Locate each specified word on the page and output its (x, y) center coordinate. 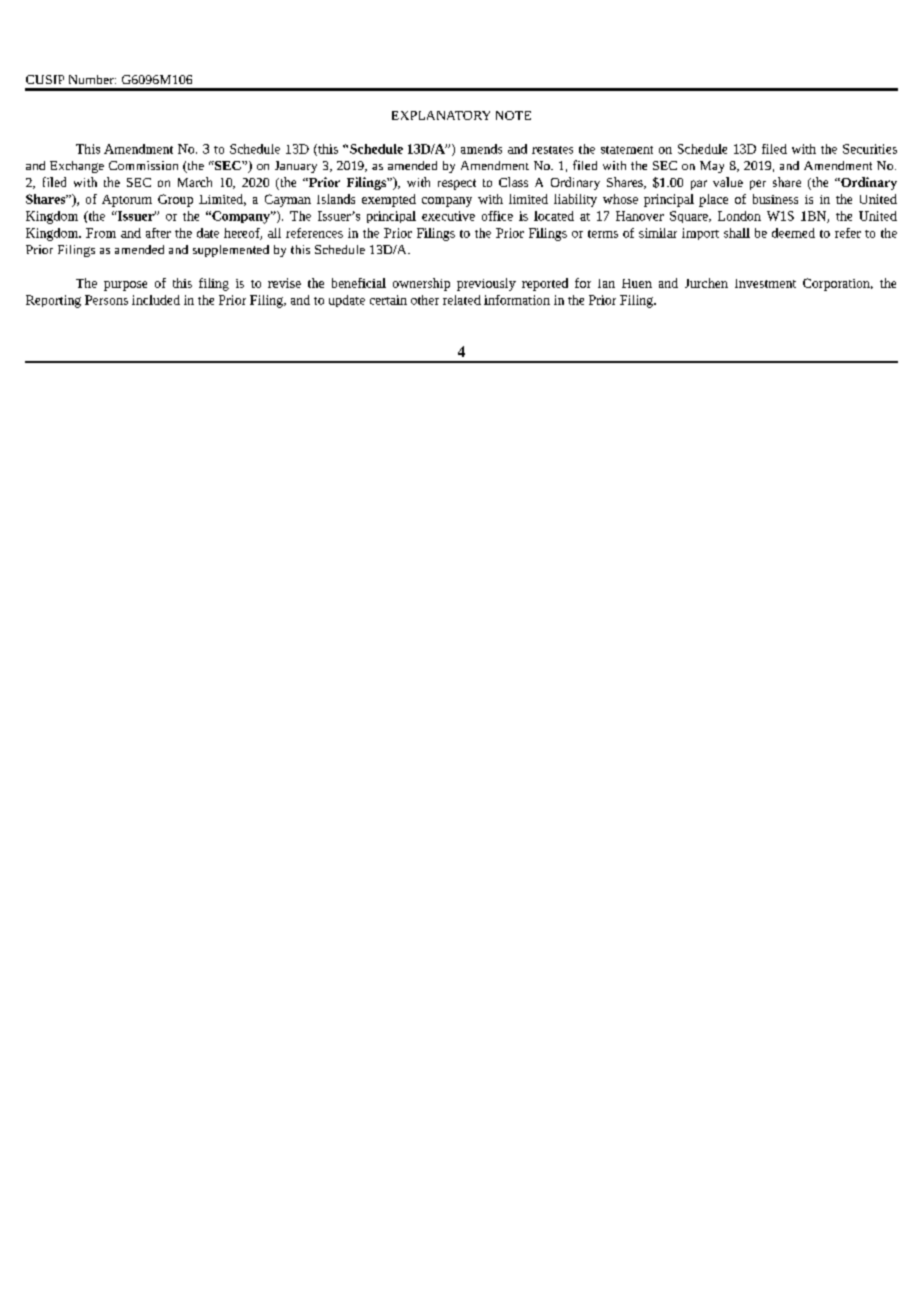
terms (603, 234)
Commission (143, 165)
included (156, 300)
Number (92, 79)
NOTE (513, 115)
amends (481, 149)
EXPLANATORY (441, 115)
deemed (793, 233)
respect (457, 184)
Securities (870, 149)
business (775, 199)
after (158, 233)
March (195, 182)
